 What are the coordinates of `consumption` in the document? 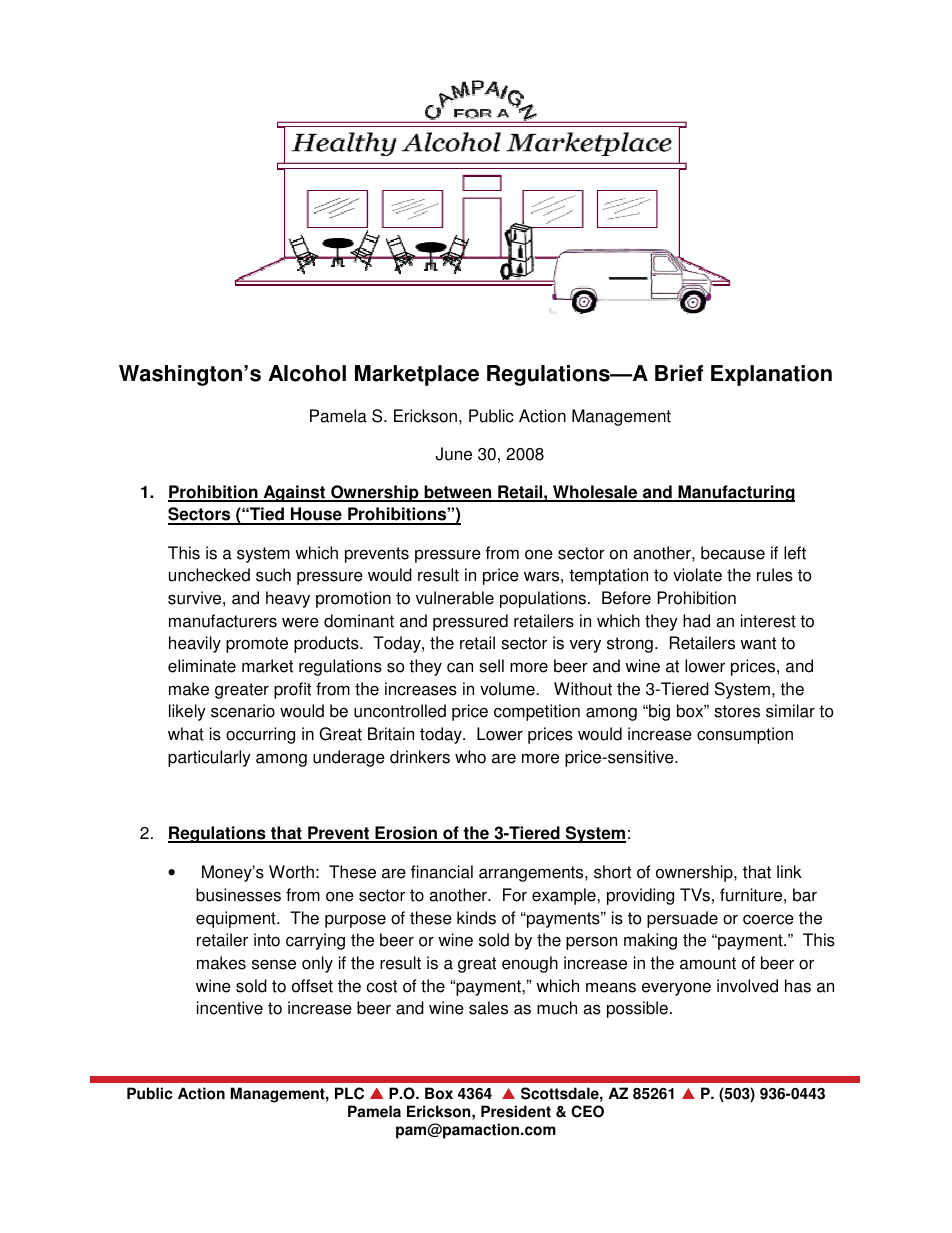 It's located at (745, 735).
